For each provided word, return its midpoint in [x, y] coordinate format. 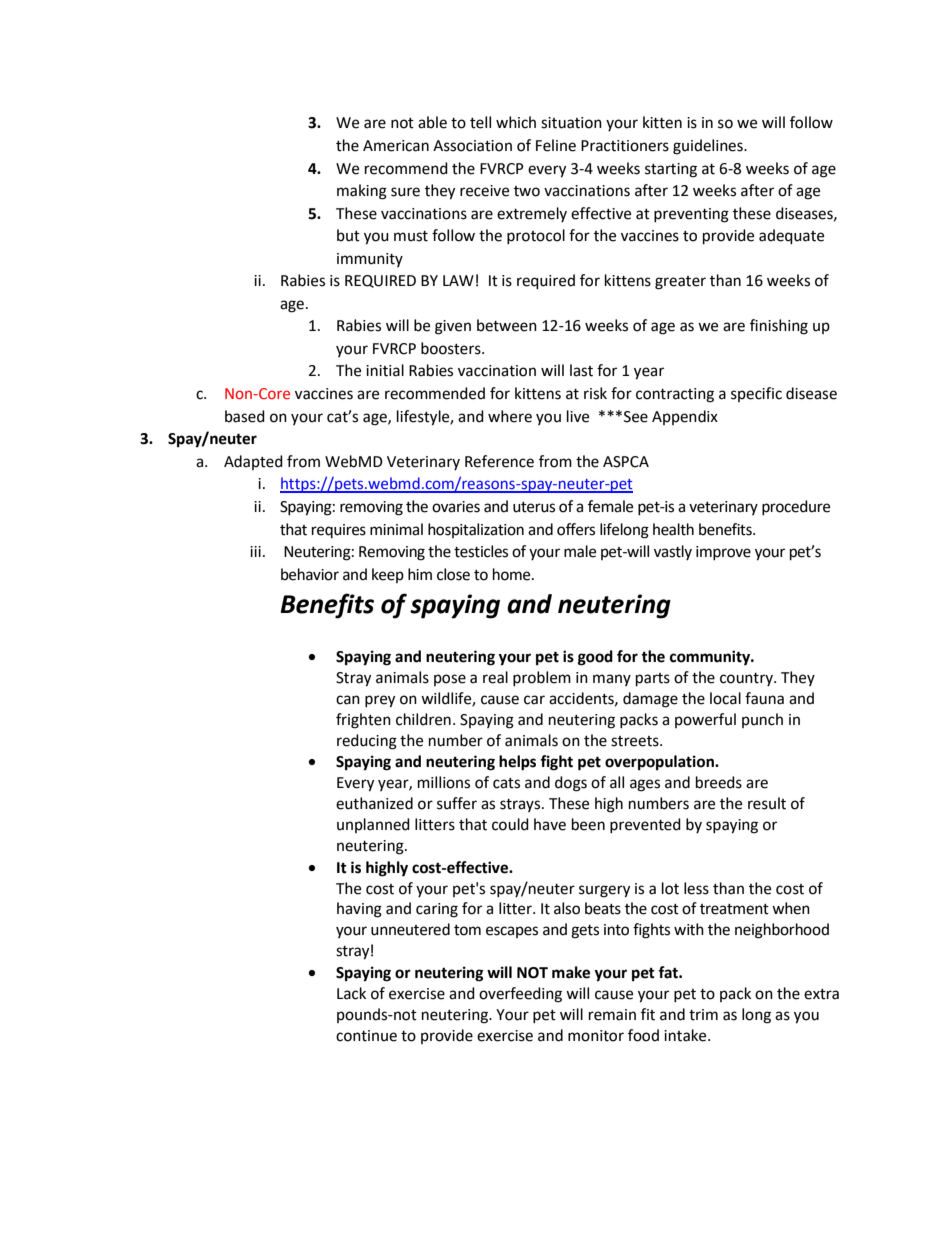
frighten [363, 721]
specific [756, 394]
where [510, 416]
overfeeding [520, 995]
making [362, 192]
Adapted [253, 462]
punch [762, 720]
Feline [556, 145]
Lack [351, 993]
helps [517, 763]
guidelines [709, 147]
